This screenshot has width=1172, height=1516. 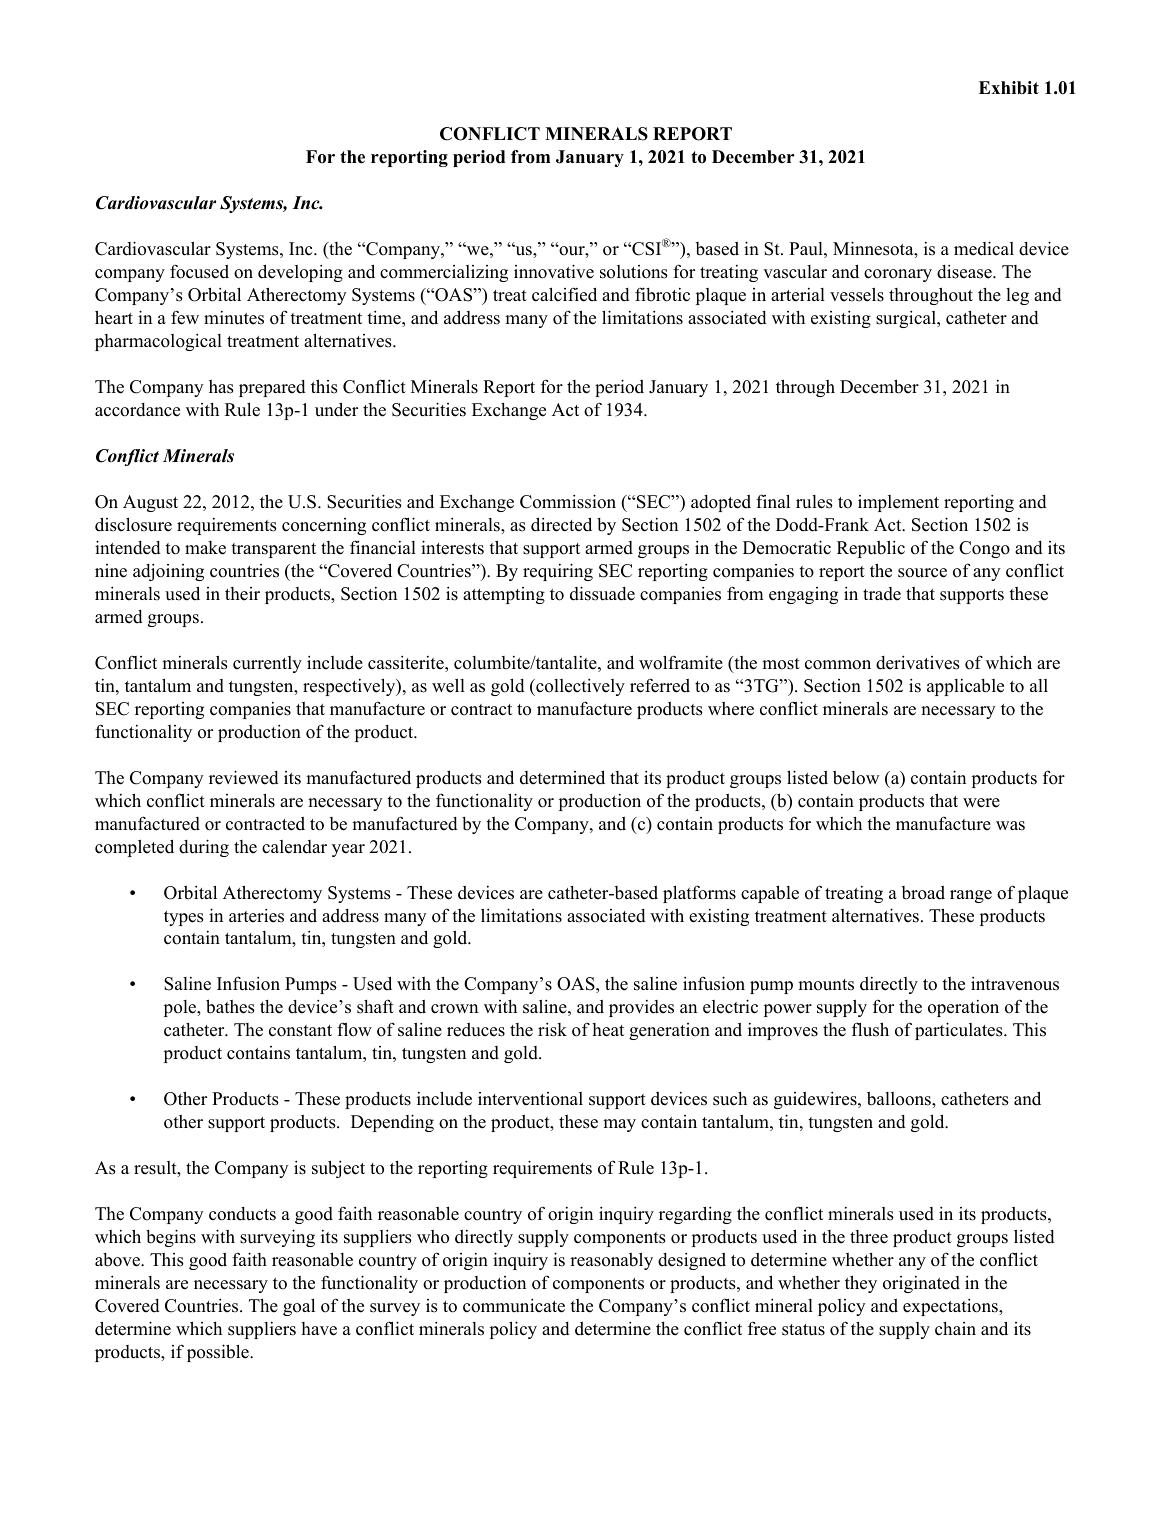 What do you see at coordinates (699, 894) in the screenshot?
I see `platforms` at bounding box center [699, 894].
